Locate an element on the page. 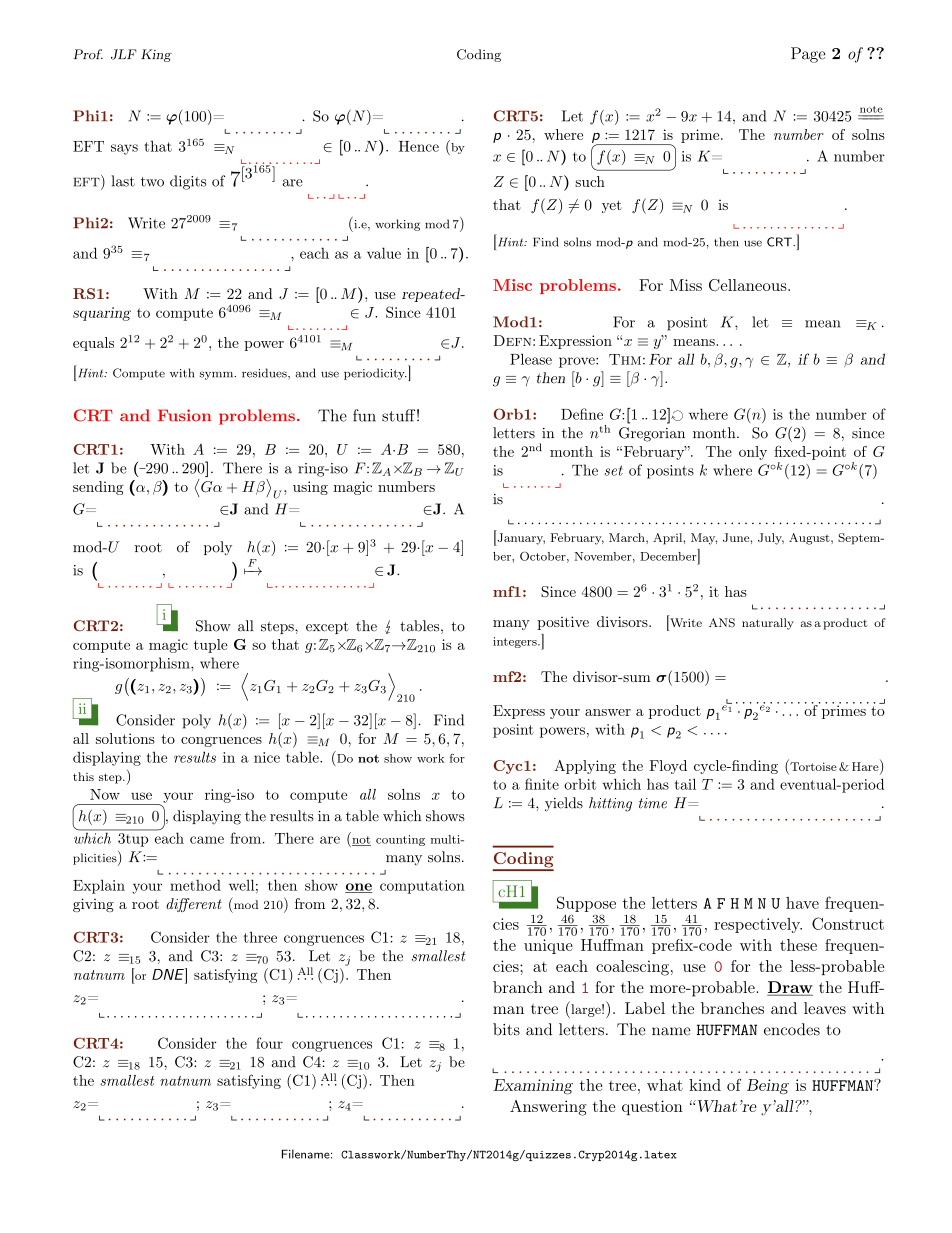 Image resolution: width=952 pixels, height=1233 pixels. Prof is located at coordinates (88, 54).
